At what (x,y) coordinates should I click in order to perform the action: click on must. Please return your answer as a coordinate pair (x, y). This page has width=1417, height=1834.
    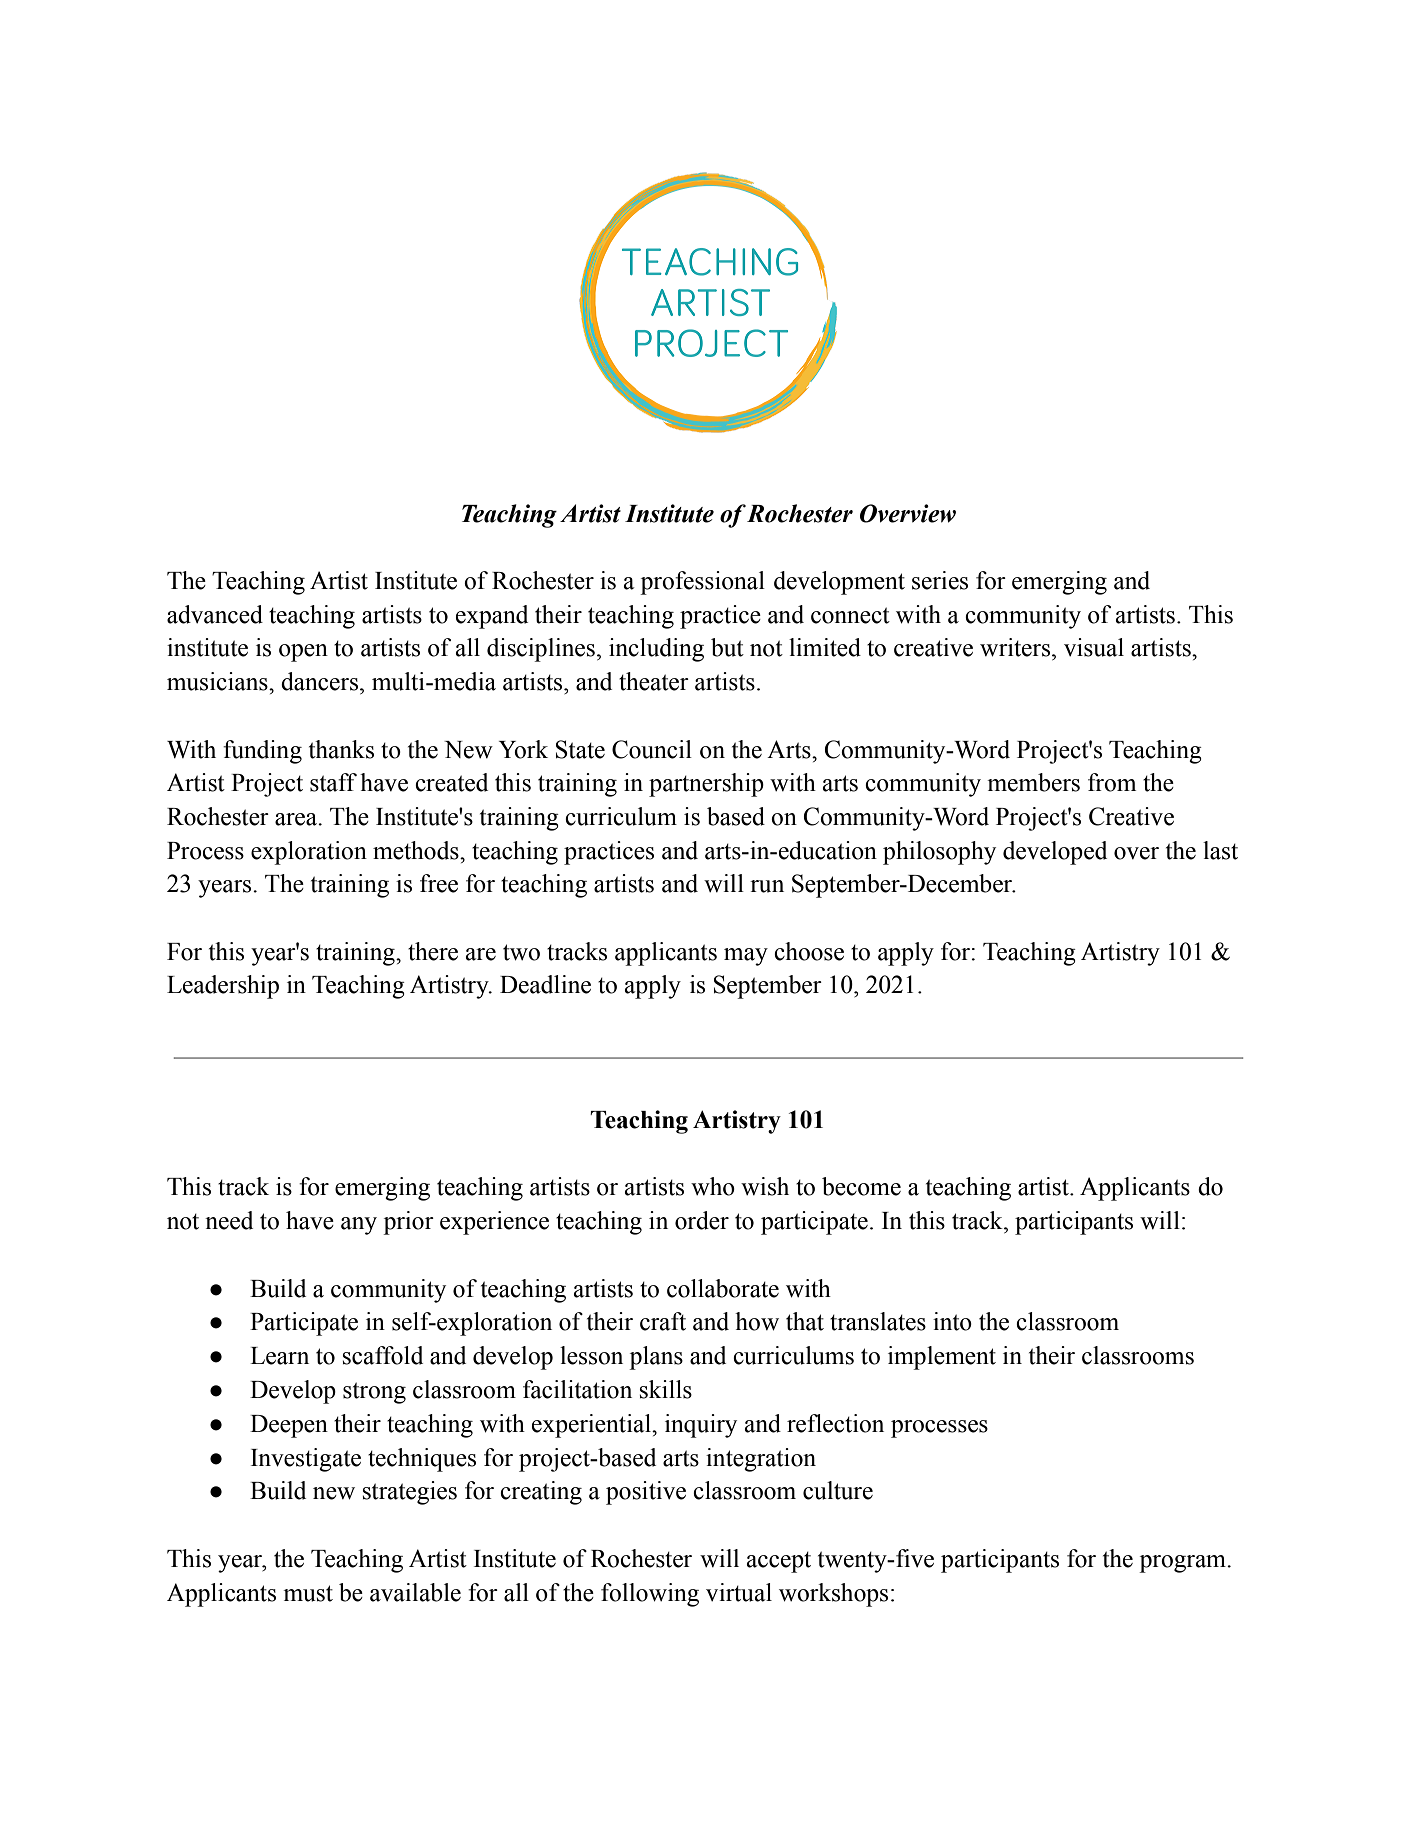
    Looking at the image, I should click on (308, 1593).
